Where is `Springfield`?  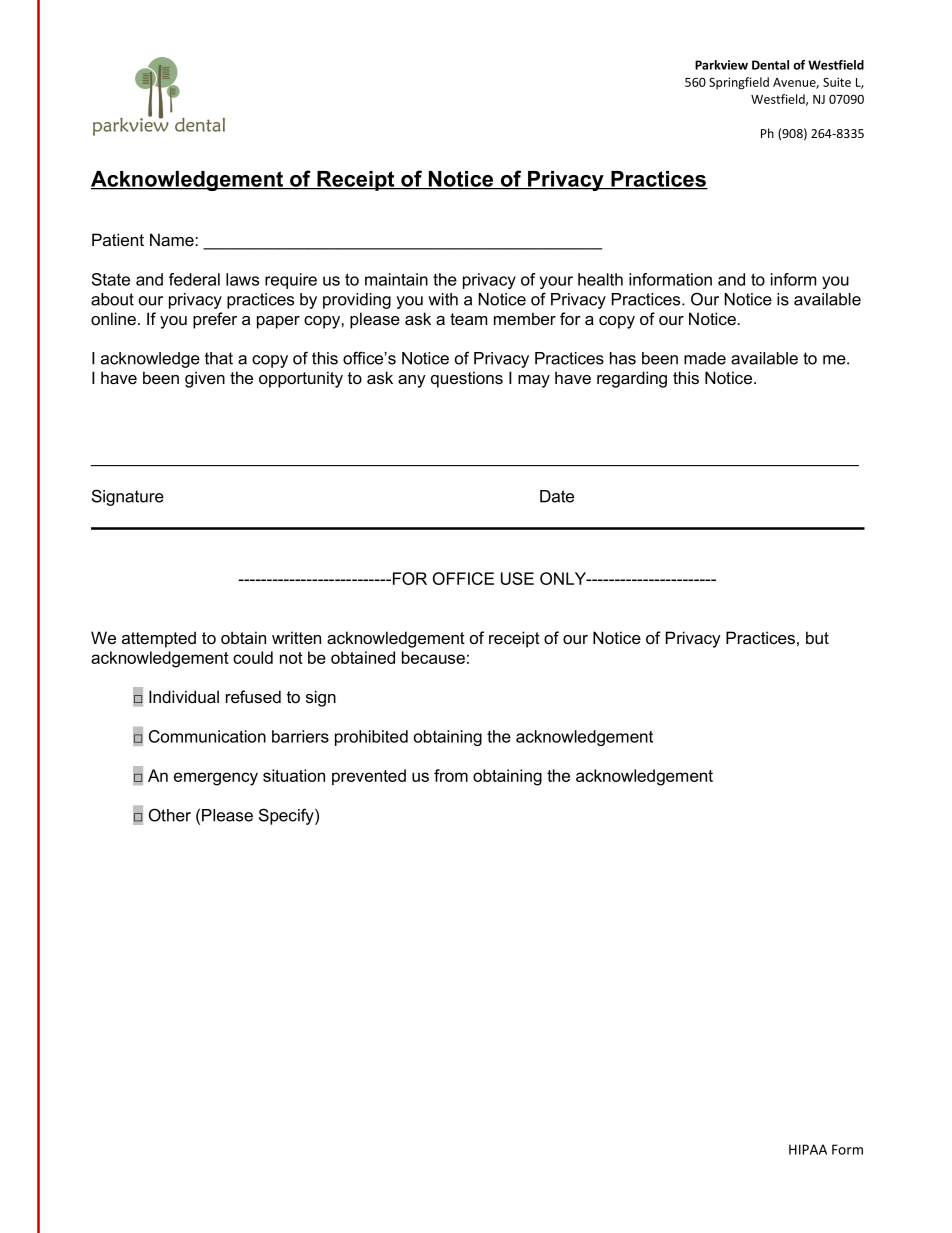 Springfield is located at coordinates (739, 83).
